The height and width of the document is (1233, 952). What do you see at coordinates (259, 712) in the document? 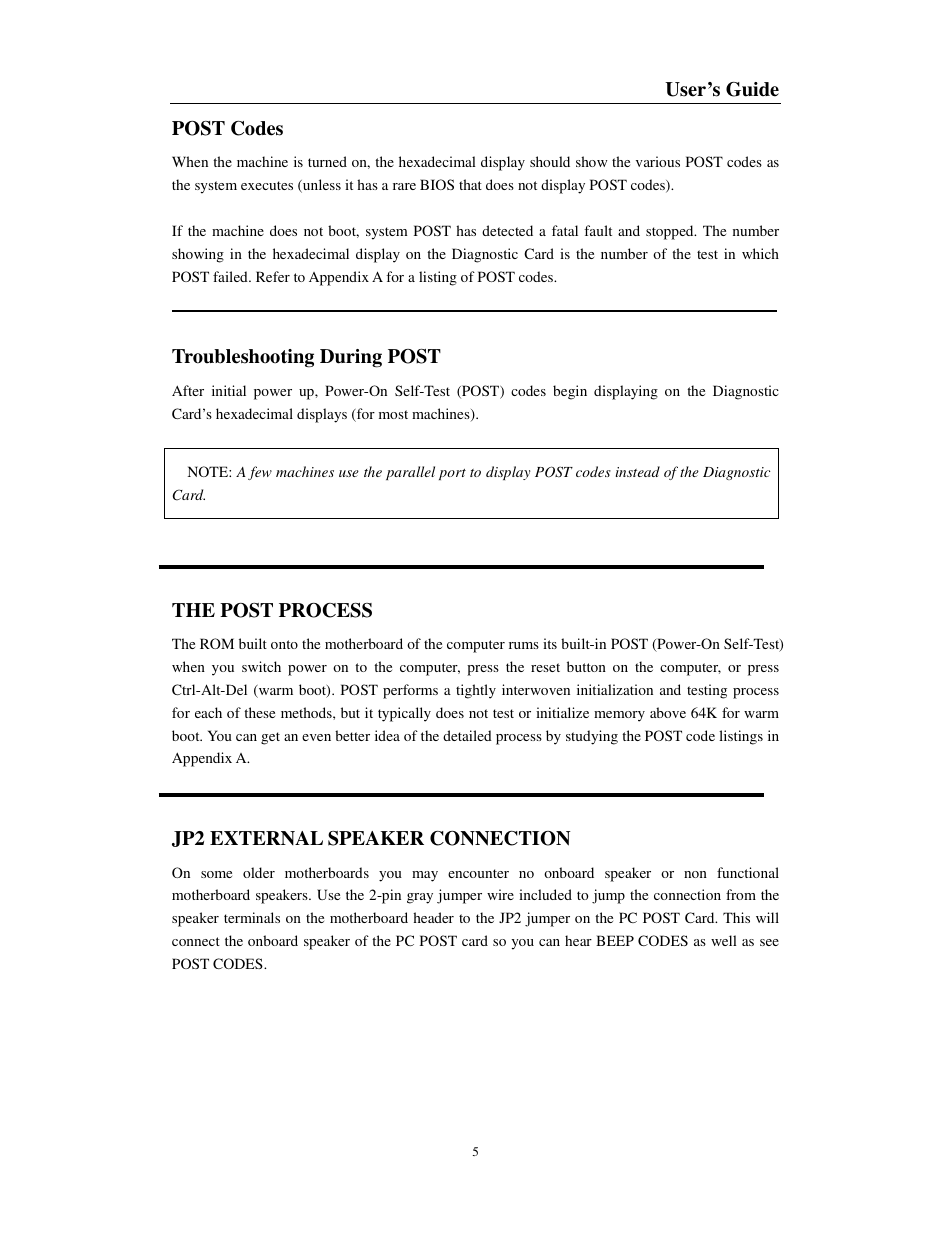
I see `these` at bounding box center [259, 712].
